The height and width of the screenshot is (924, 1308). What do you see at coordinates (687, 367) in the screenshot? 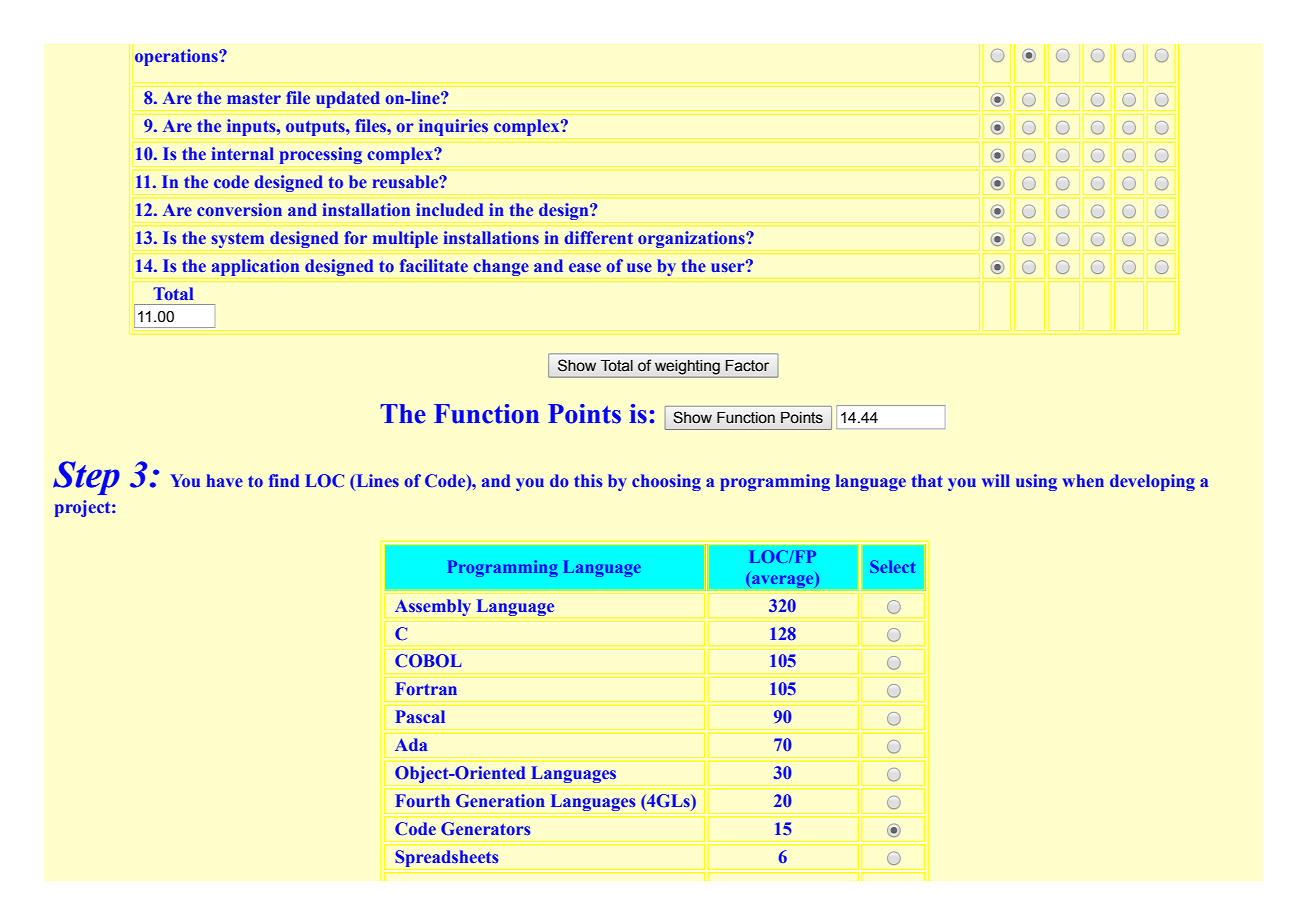
I see `weighting` at bounding box center [687, 367].
